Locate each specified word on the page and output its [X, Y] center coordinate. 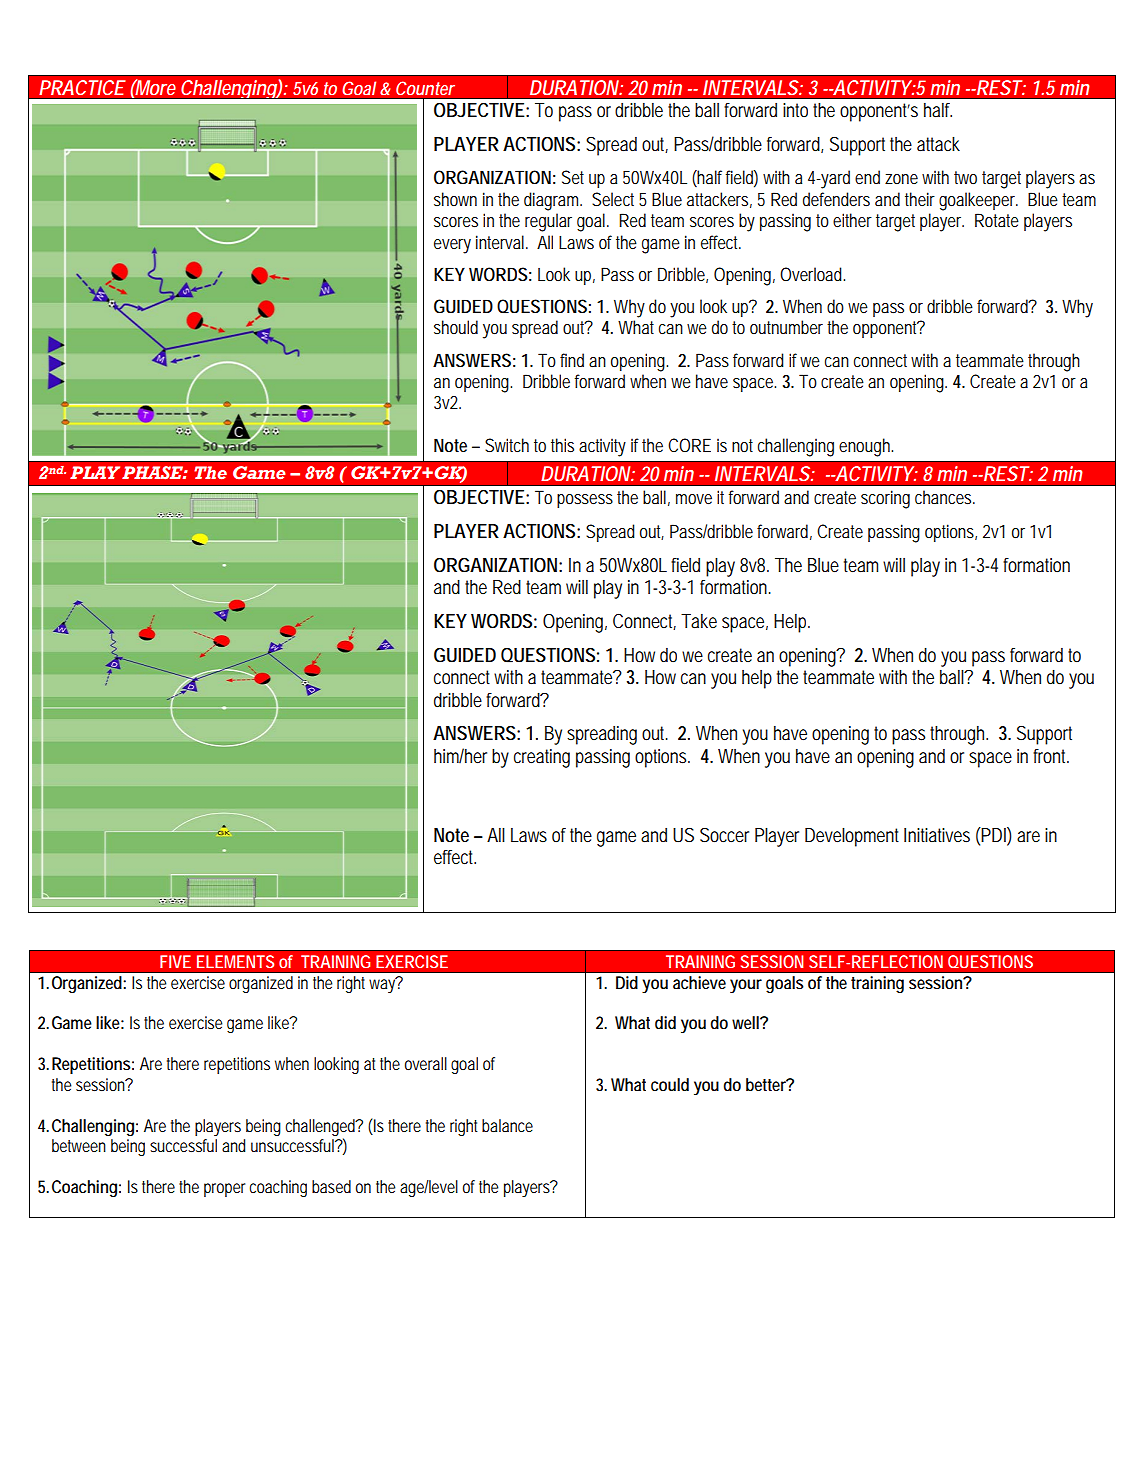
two [965, 177]
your [746, 986]
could [670, 1084]
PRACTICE [82, 88]
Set [573, 177]
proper [227, 1190]
